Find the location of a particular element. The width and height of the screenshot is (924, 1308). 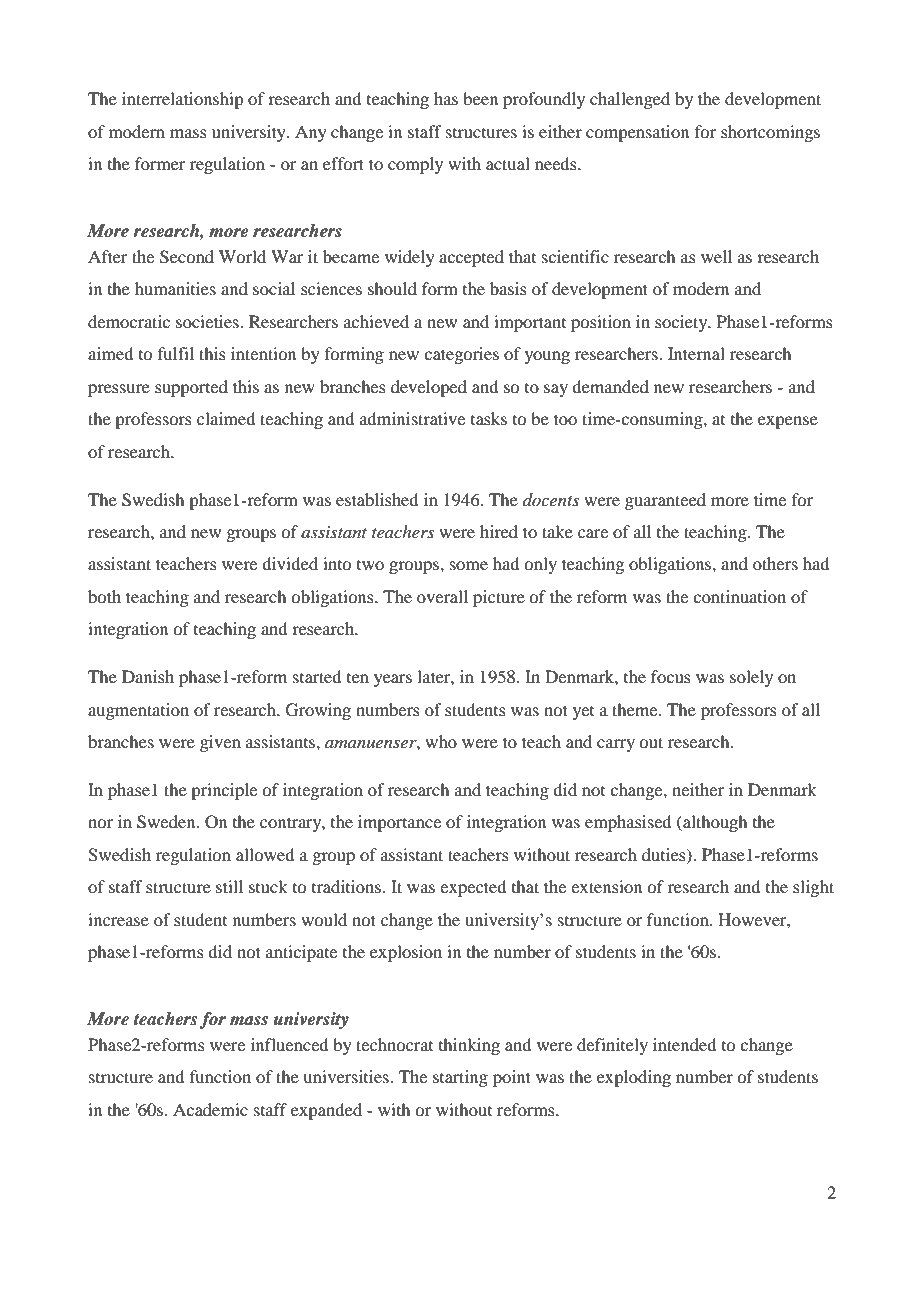

both is located at coordinates (104, 596).
